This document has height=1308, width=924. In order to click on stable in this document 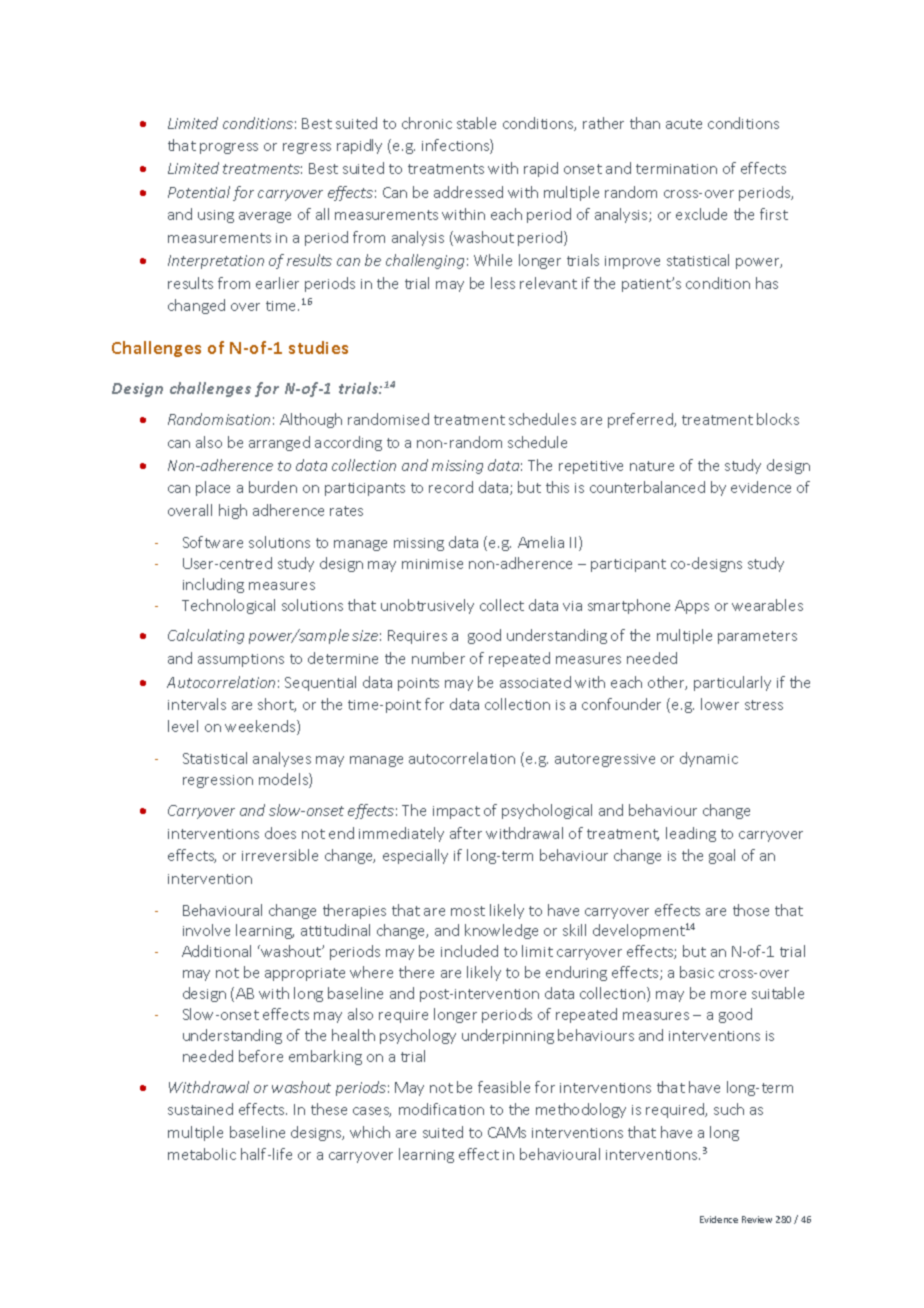, I will do `click(476, 123)`.
